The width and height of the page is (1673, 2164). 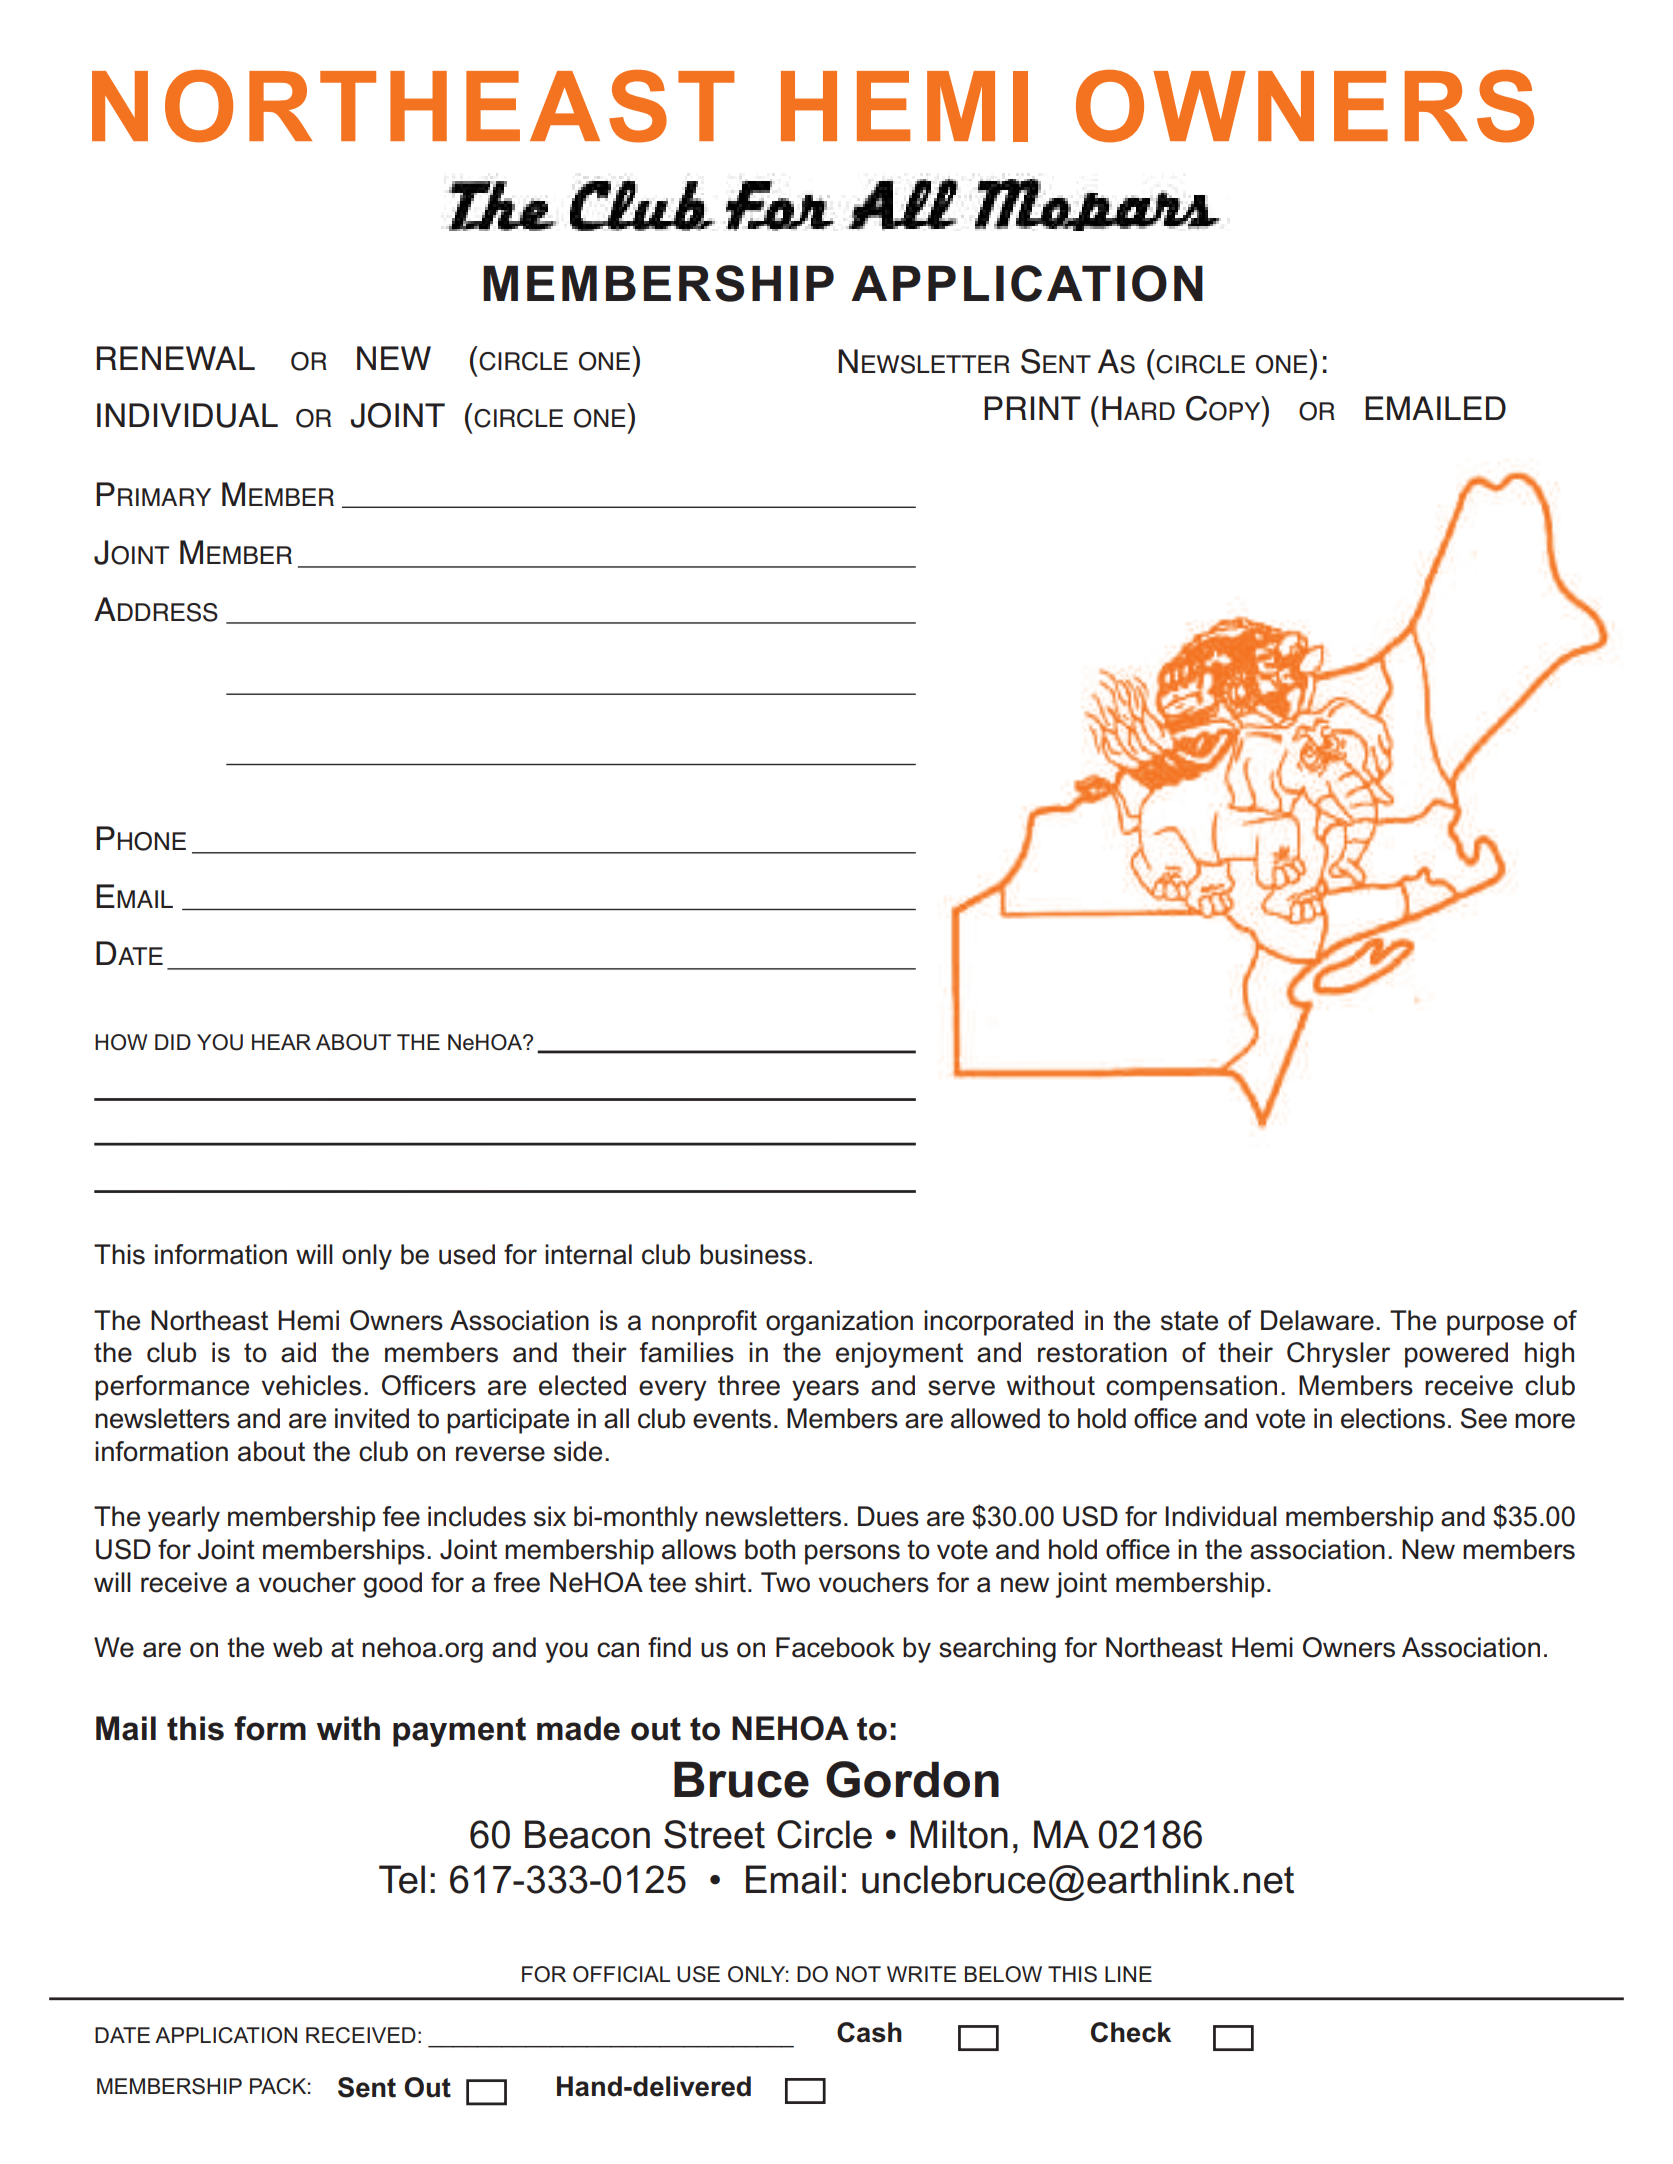 What do you see at coordinates (1128, 1974) in the page?
I see `LINE` at bounding box center [1128, 1974].
